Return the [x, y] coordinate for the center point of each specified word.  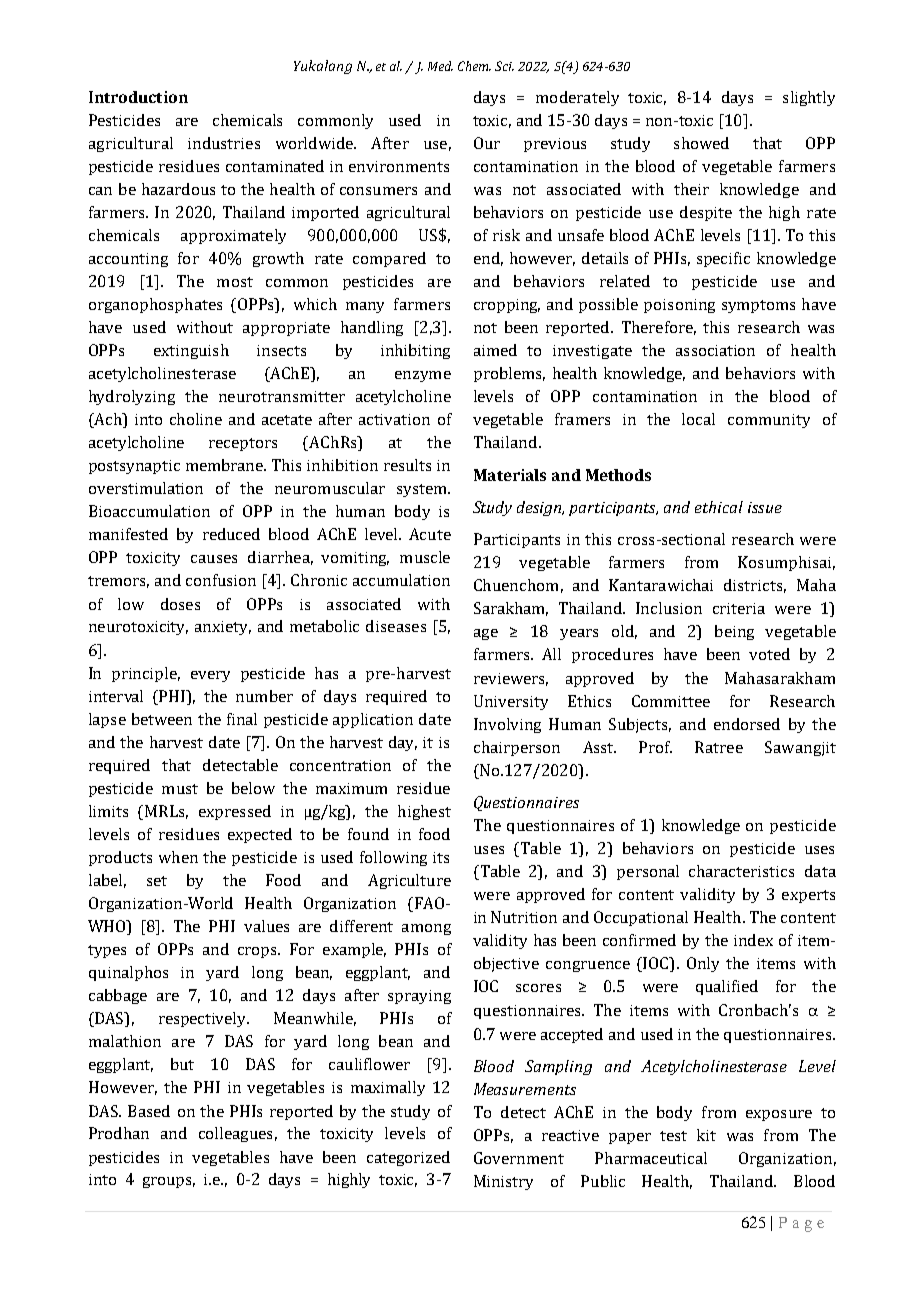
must [180, 789]
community [769, 421]
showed [701, 143]
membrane [226, 465]
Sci [504, 66]
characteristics [741, 871]
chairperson [517, 748]
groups [169, 1182]
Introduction [138, 97]
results [407, 465]
